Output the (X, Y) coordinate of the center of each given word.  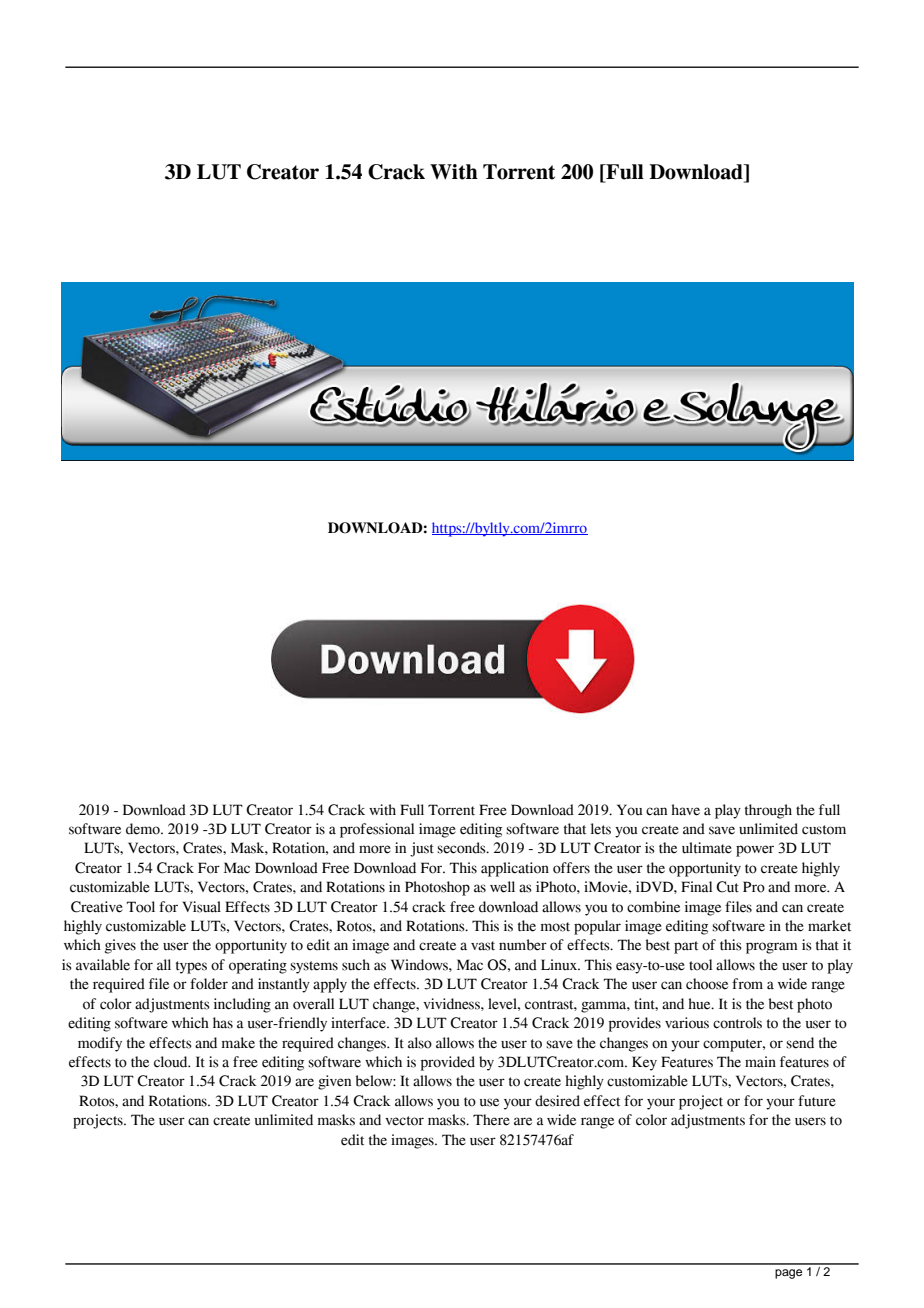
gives (120, 946)
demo (144, 829)
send (800, 1043)
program (772, 948)
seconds (462, 848)
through (768, 811)
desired (557, 1101)
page (788, 1274)
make (238, 1043)
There (491, 1120)
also (420, 1043)
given (334, 1082)
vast (483, 946)
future (817, 1101)
